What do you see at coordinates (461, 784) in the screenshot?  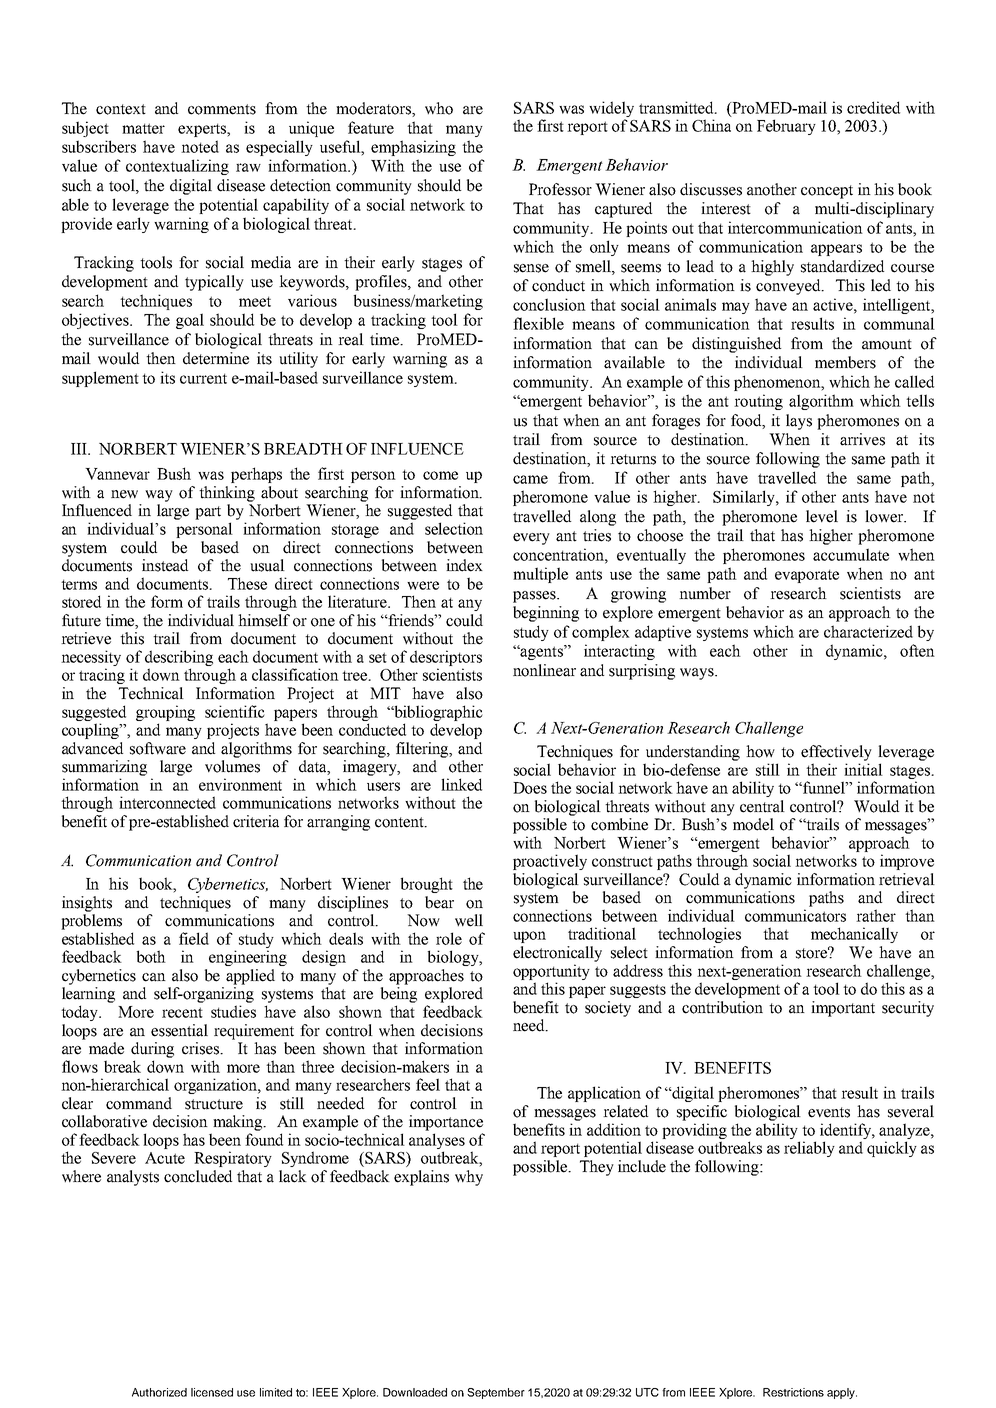 I see `linked` at bounding box center [461, 784].
